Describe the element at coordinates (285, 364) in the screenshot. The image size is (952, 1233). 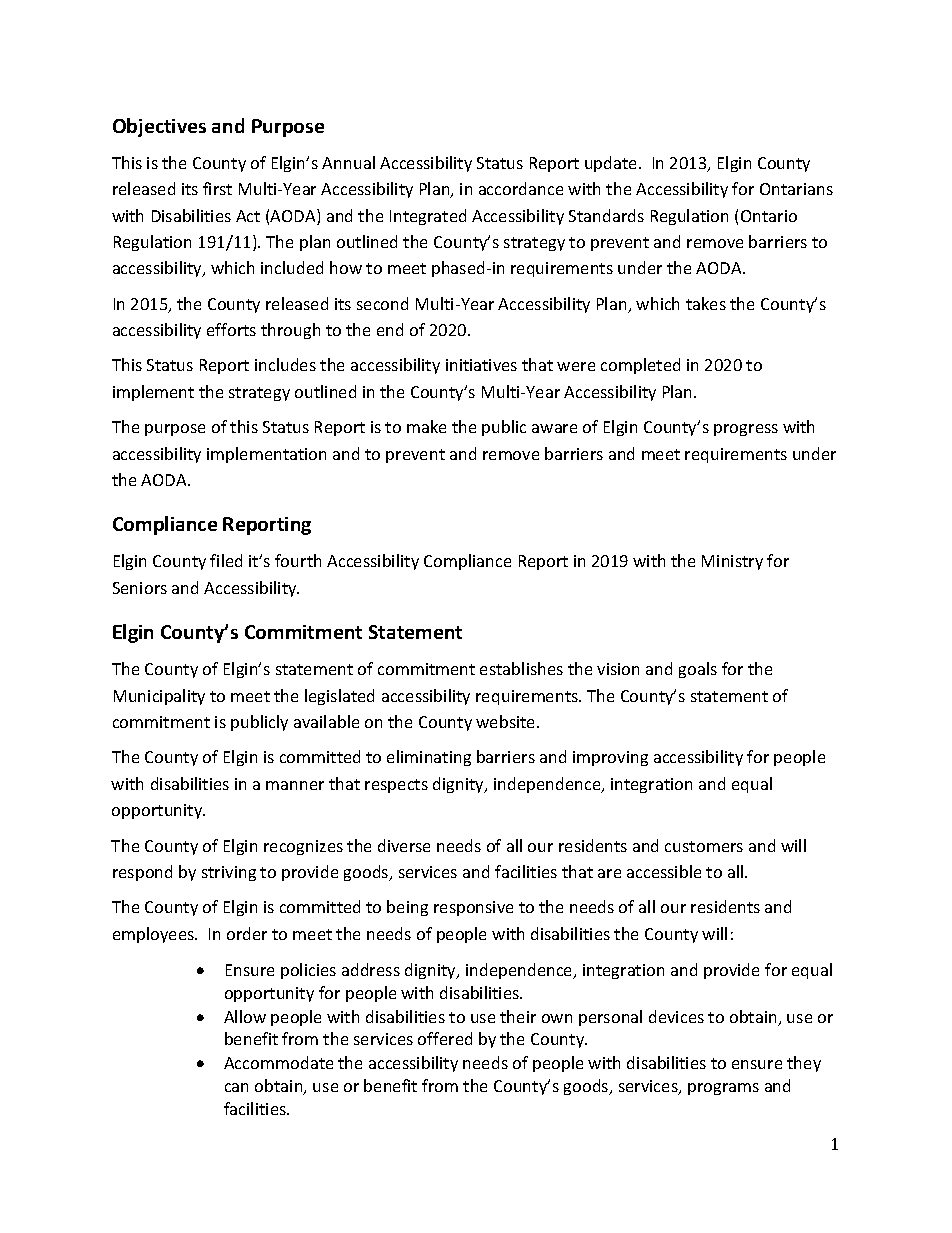
I see `includes` at that location.
